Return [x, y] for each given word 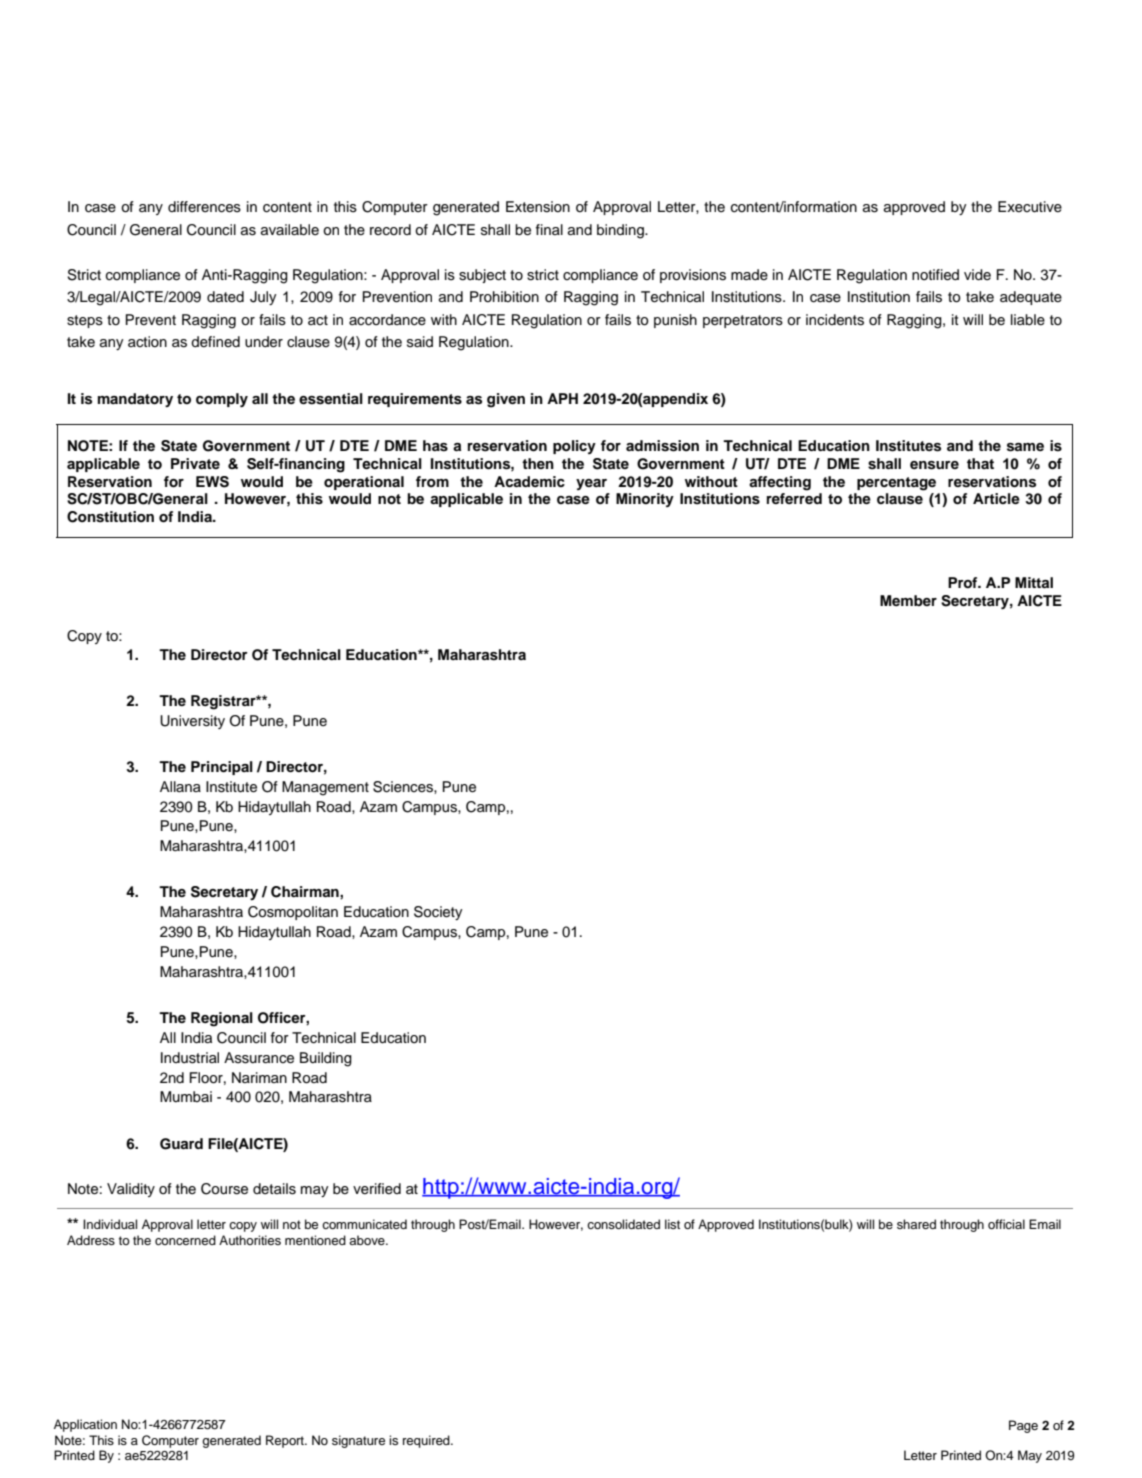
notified [935, 275]
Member [908, 600]
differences [204, 207]
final [549, 229]
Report [286, 1441]
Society [438, 913]
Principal [222, 768]
